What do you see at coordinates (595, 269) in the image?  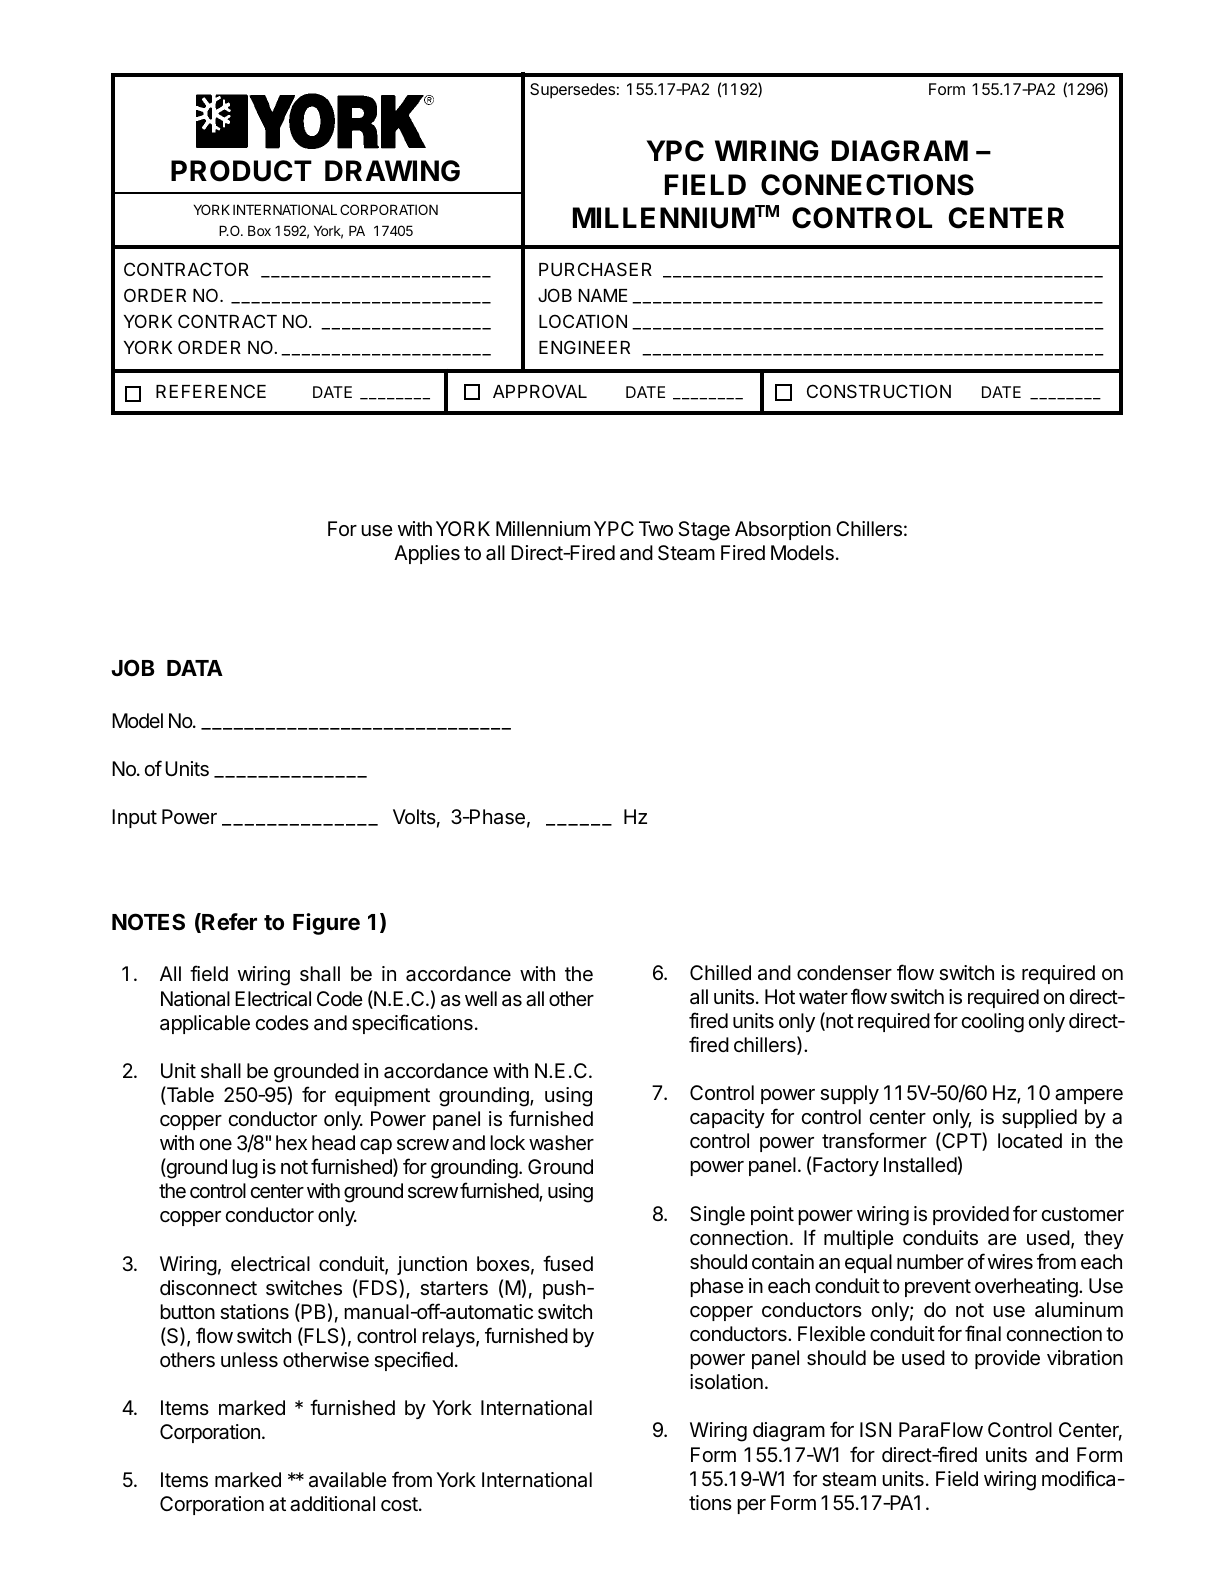 I see `PURCHASER` at bounding box center [595, 269].
